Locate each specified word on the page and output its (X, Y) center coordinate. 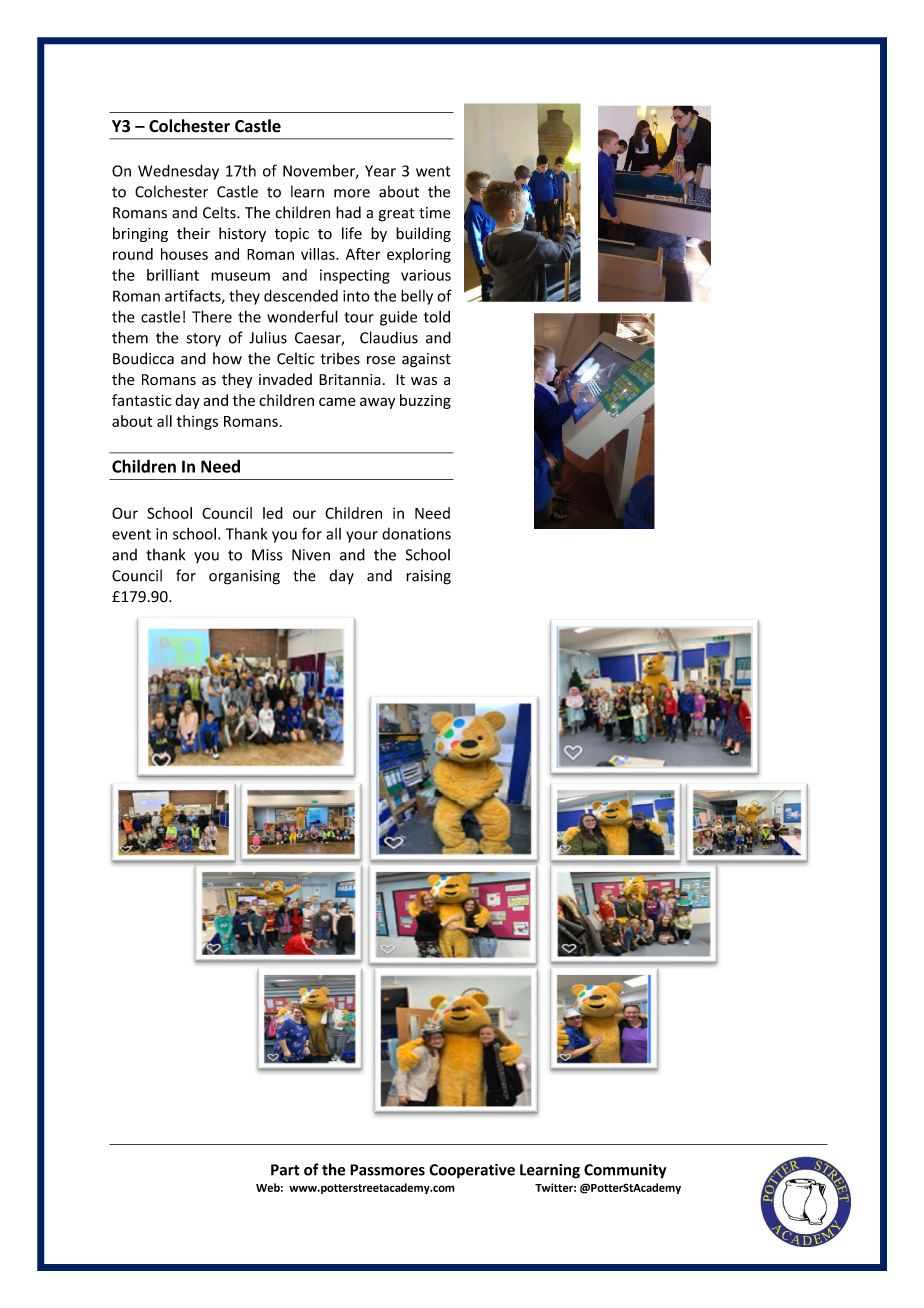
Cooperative (472, 1171)
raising (428, 577)
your (362, 537)
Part (285, 1170)
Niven (311, 555)
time (435, 213)
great (397, 215)
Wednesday (178, 172)
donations (416, 534)
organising (244, 577)
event (131, 534)
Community (625, 1171)
